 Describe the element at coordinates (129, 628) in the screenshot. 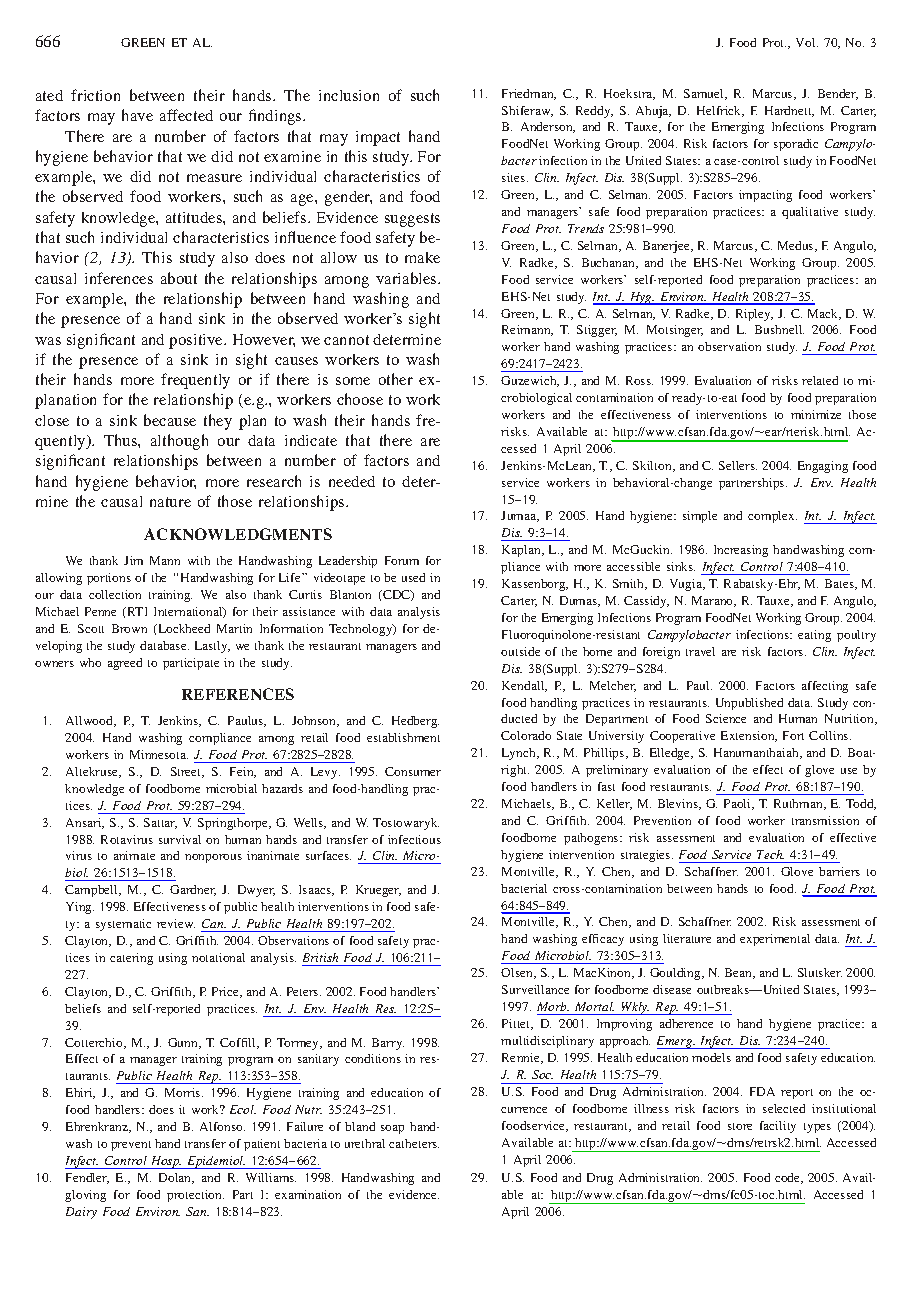

I see `Brown` at that location.
